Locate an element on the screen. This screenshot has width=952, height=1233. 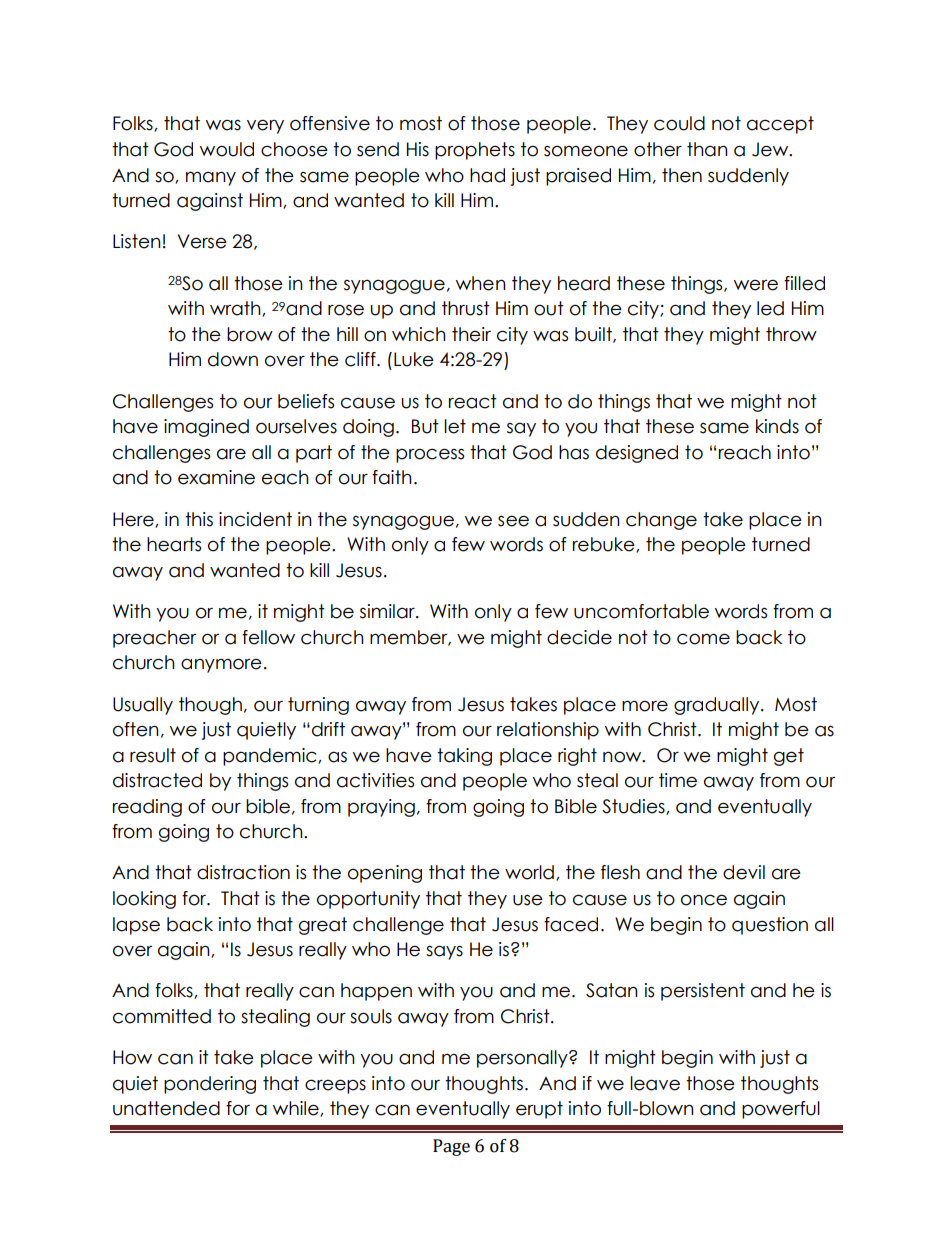
taking is located at coordinates (464, 757).
